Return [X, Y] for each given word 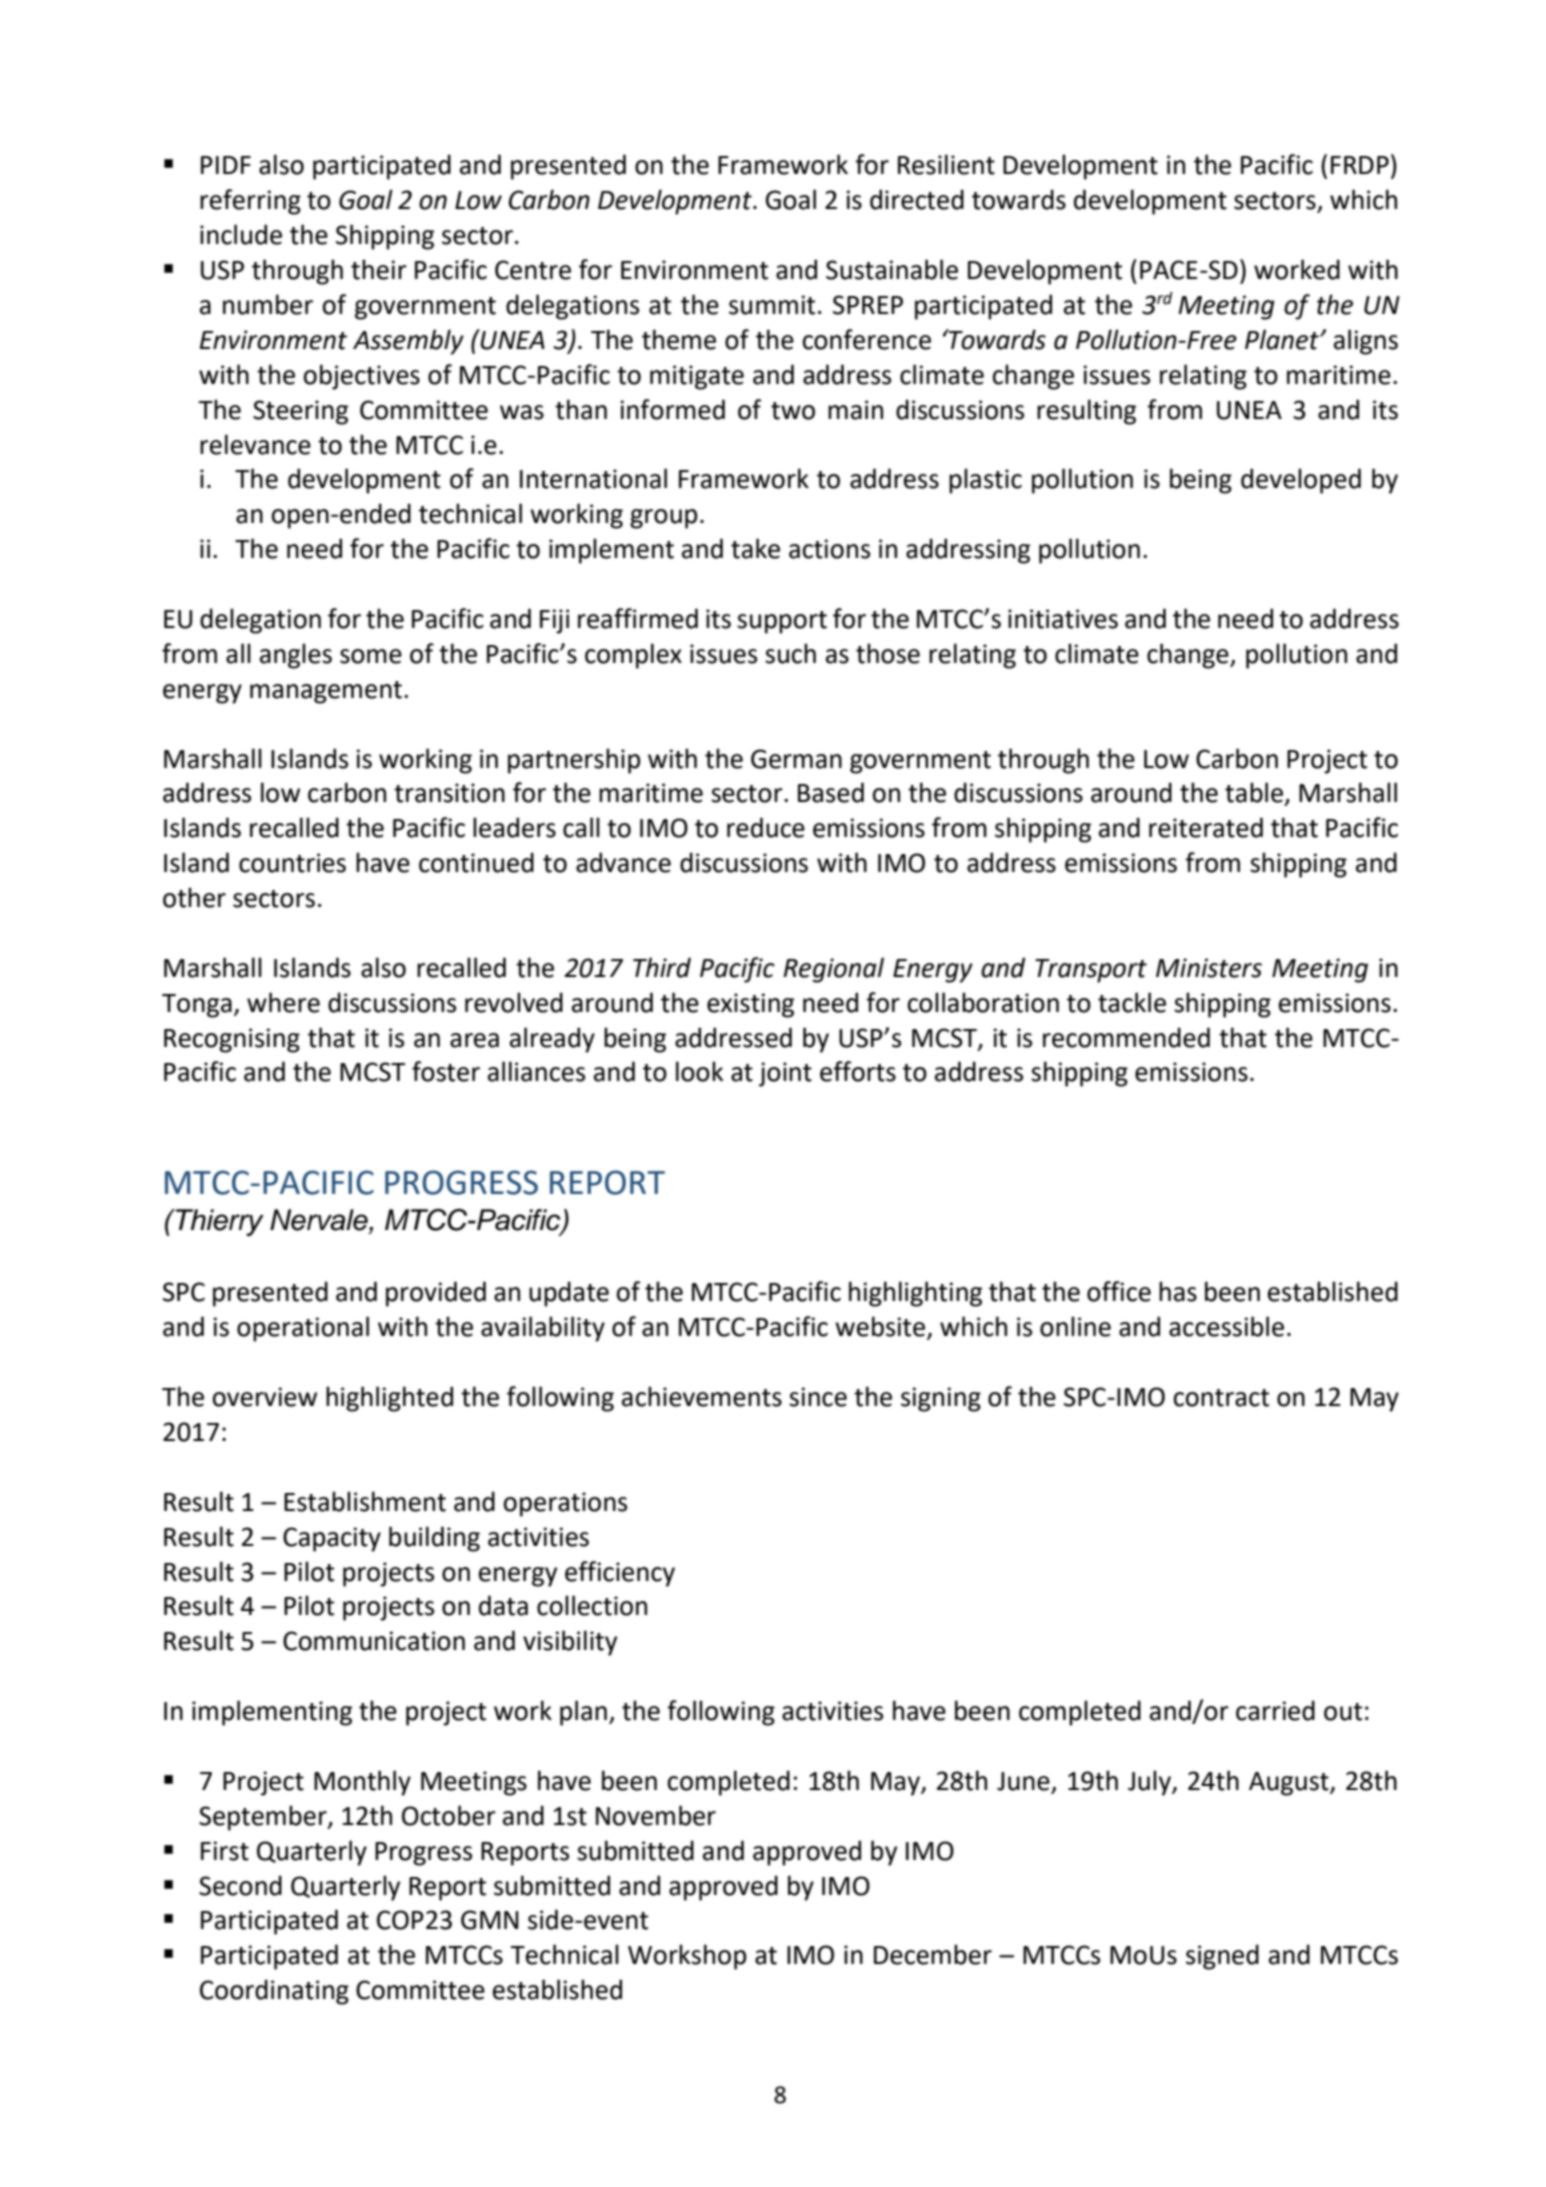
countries [292, 863]
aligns [1366, 342]
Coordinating [274, 1992]
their [379, 269]
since [818, 1397]
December [933, 1954]
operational [303, 1329]
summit [772, 305]
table [1255, 793]
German [796, 759]
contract [1221, 1398]
